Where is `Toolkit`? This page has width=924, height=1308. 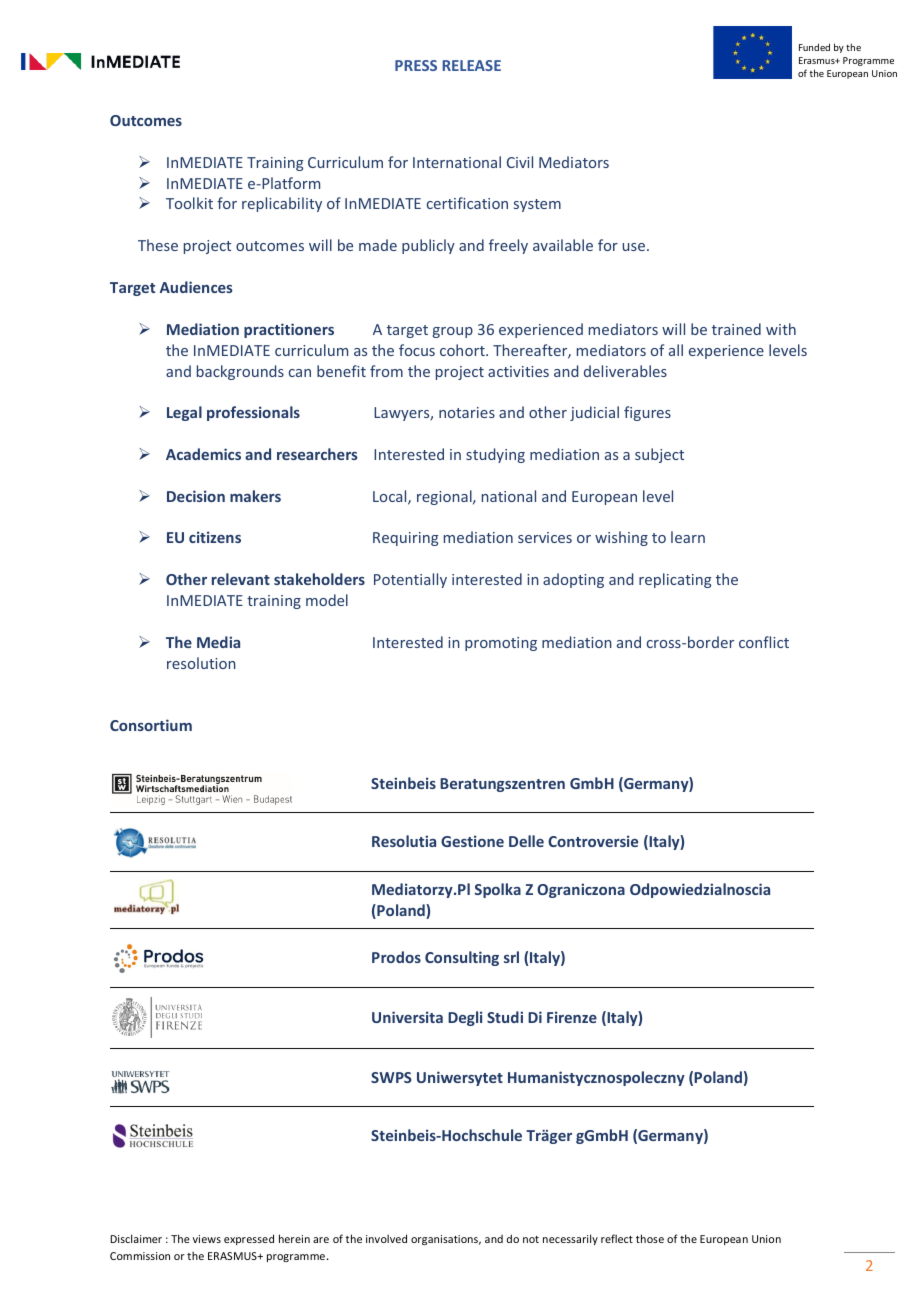
Toolkit is located at coordinates (189, 203).
